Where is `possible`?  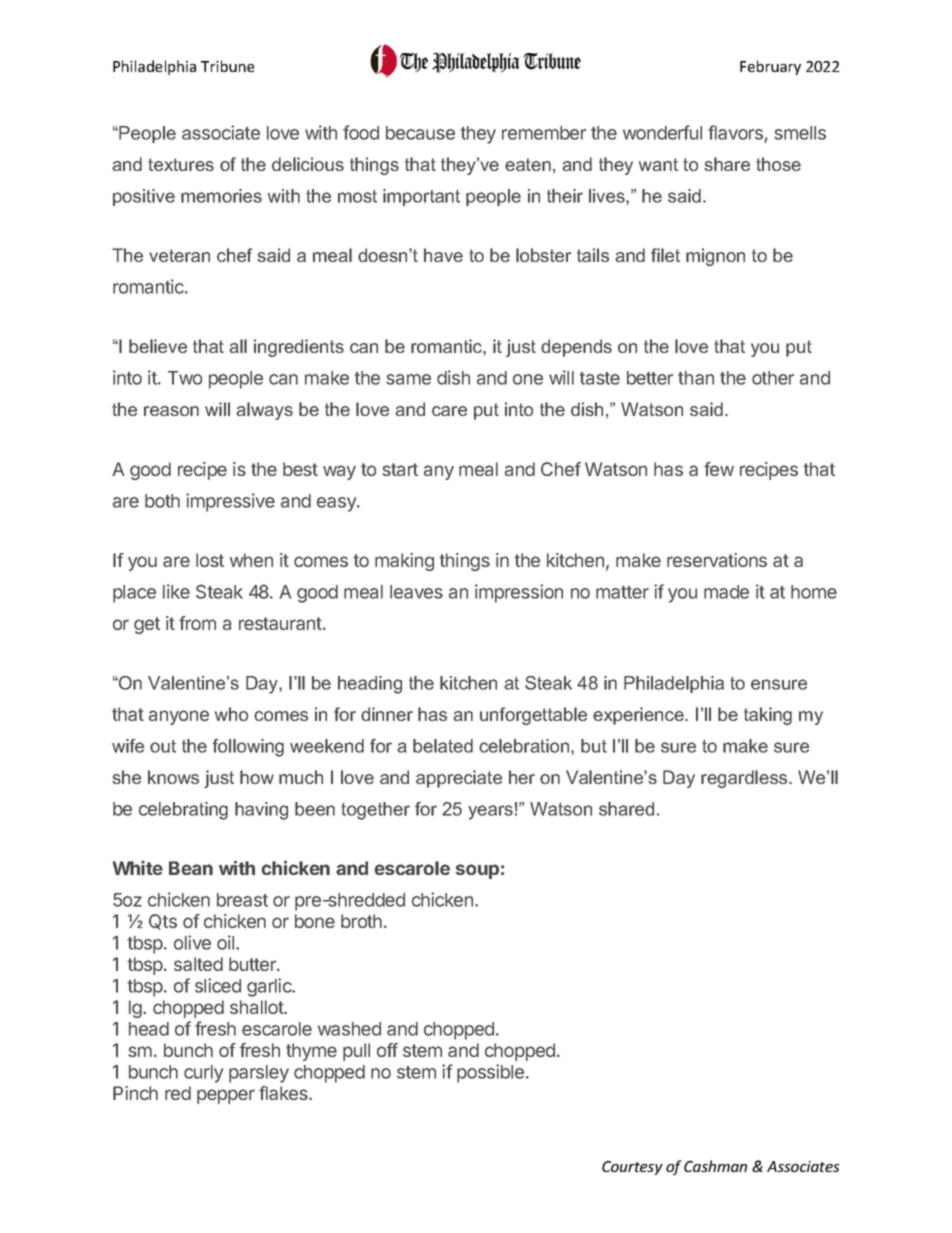 possible is located at coordinates (490, 1073).
